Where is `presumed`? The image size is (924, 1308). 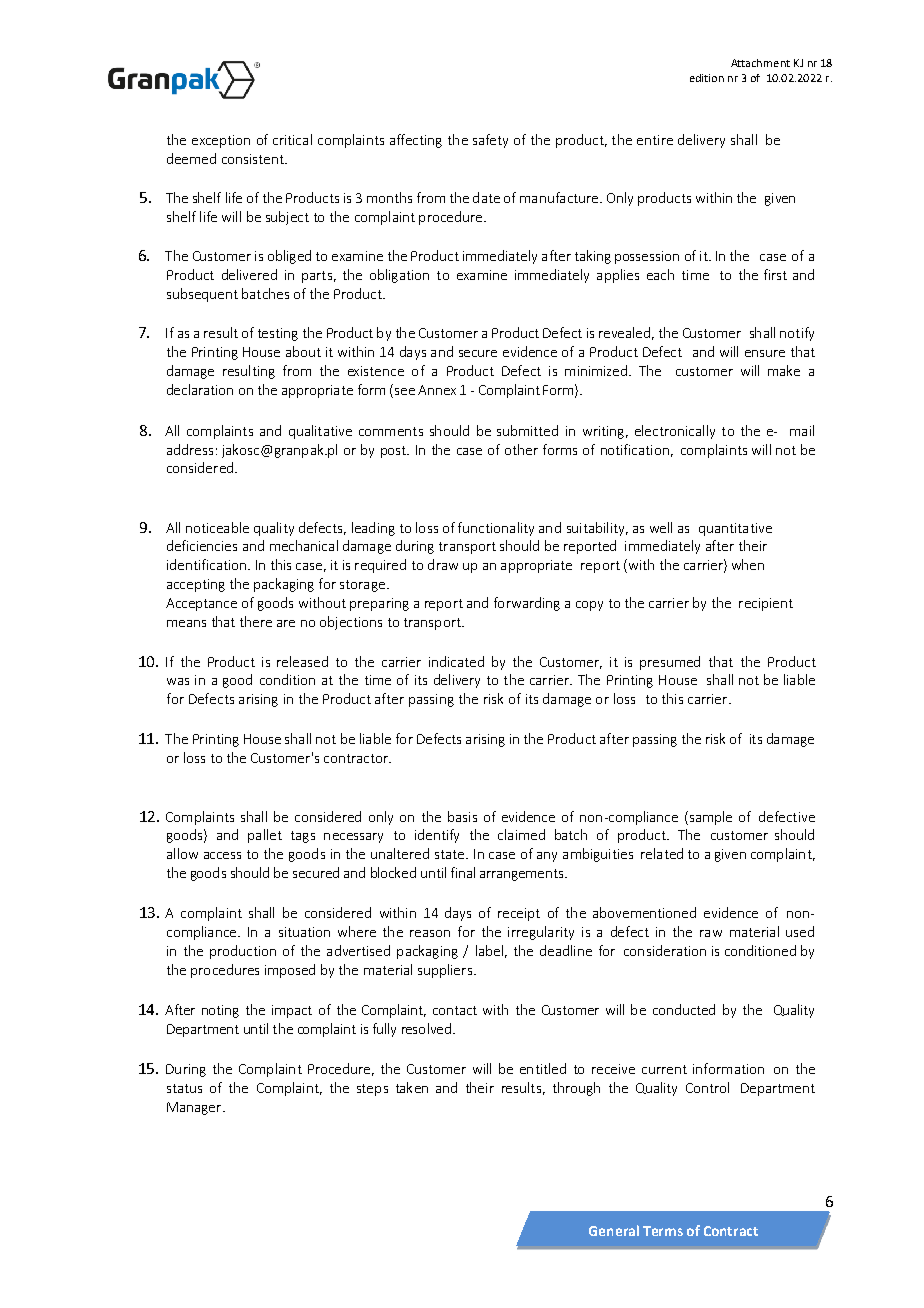 presumed is located at coordinates (670, 663).
